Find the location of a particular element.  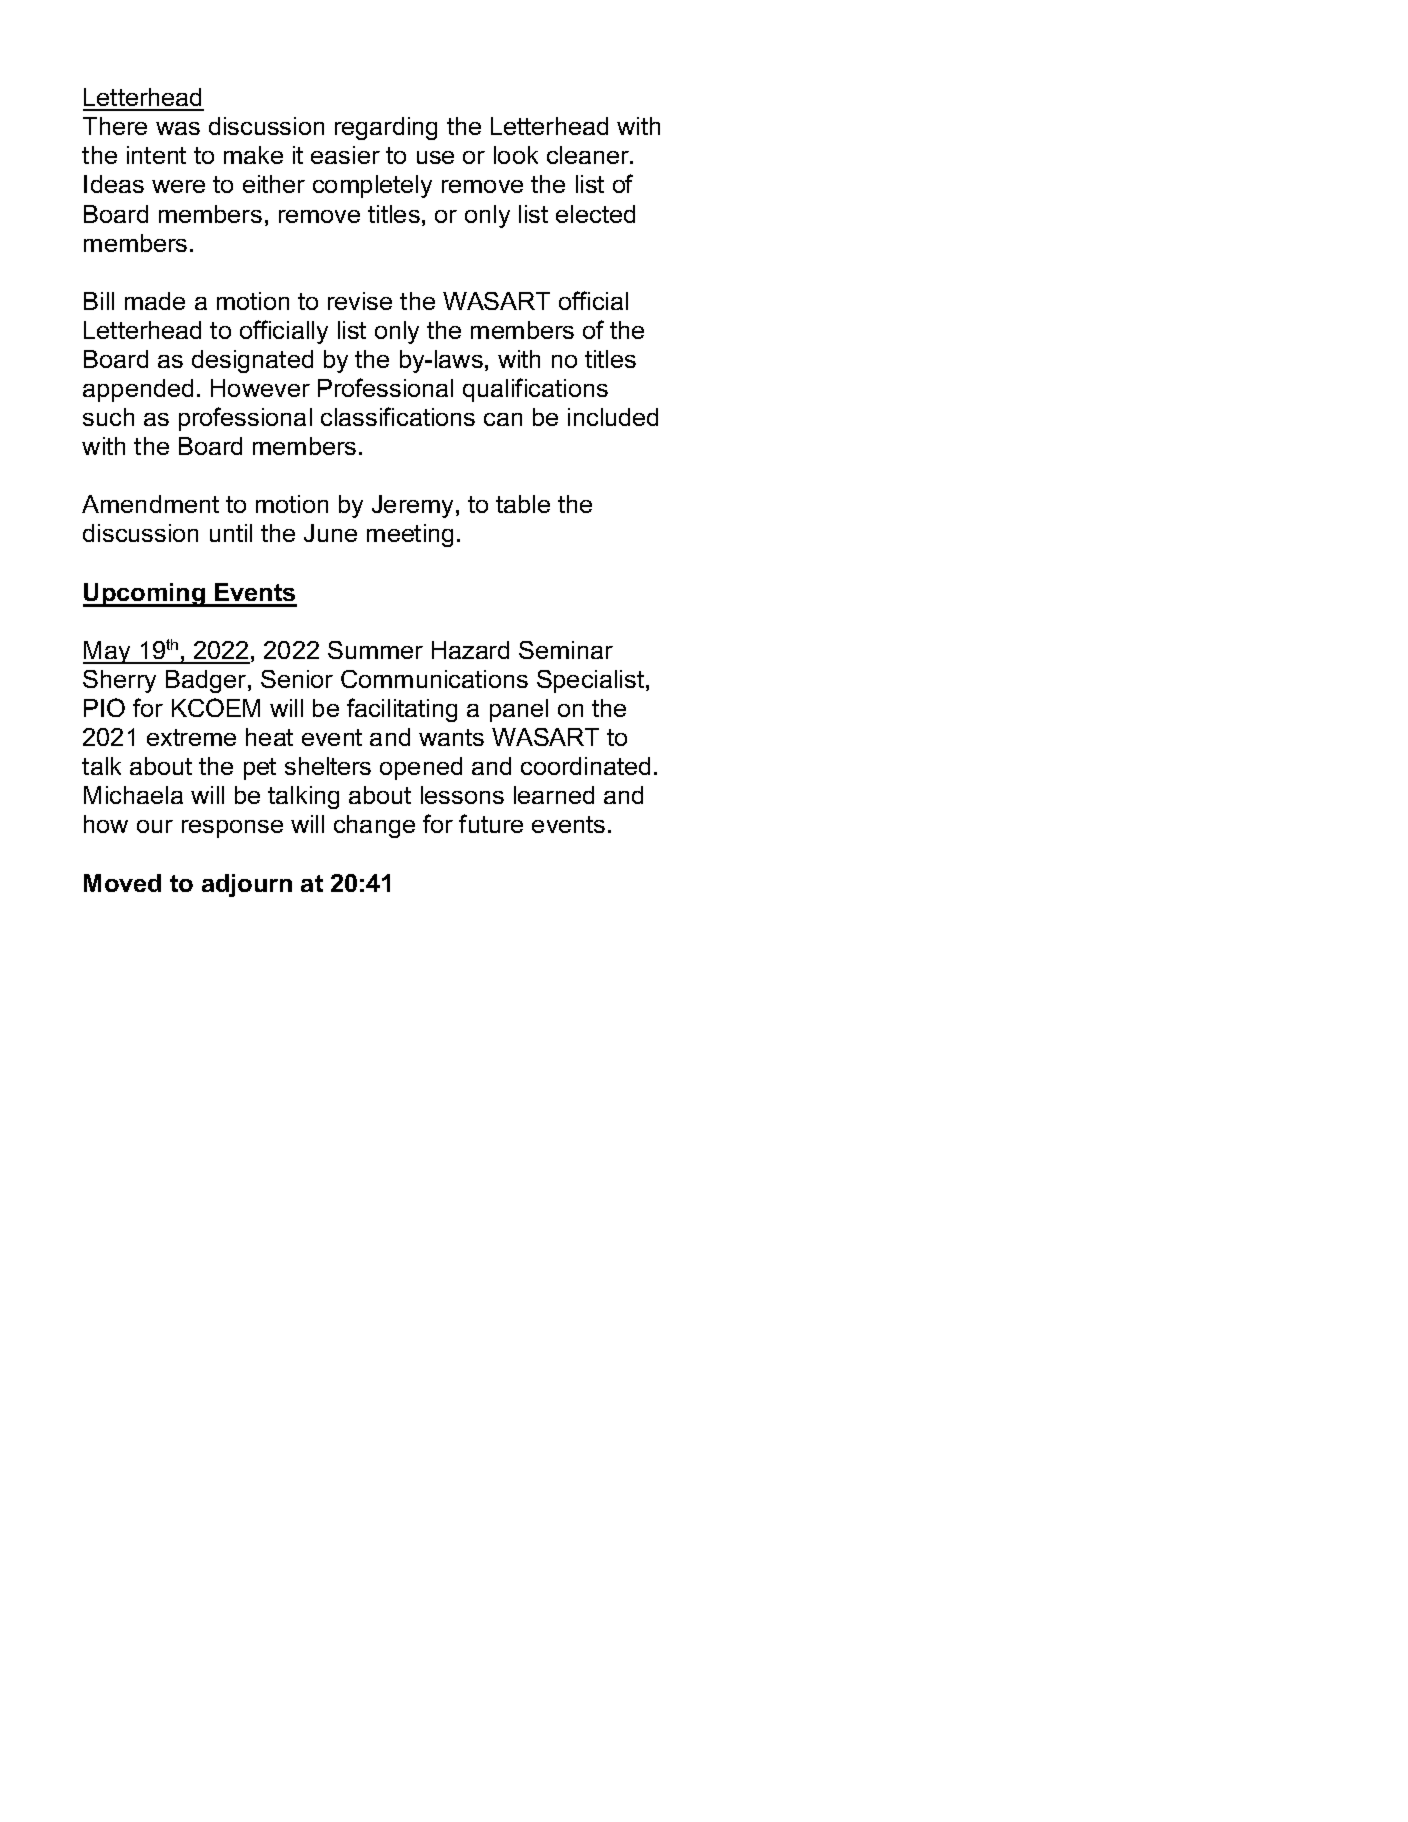

intent is located at coordinates (156, 155).
